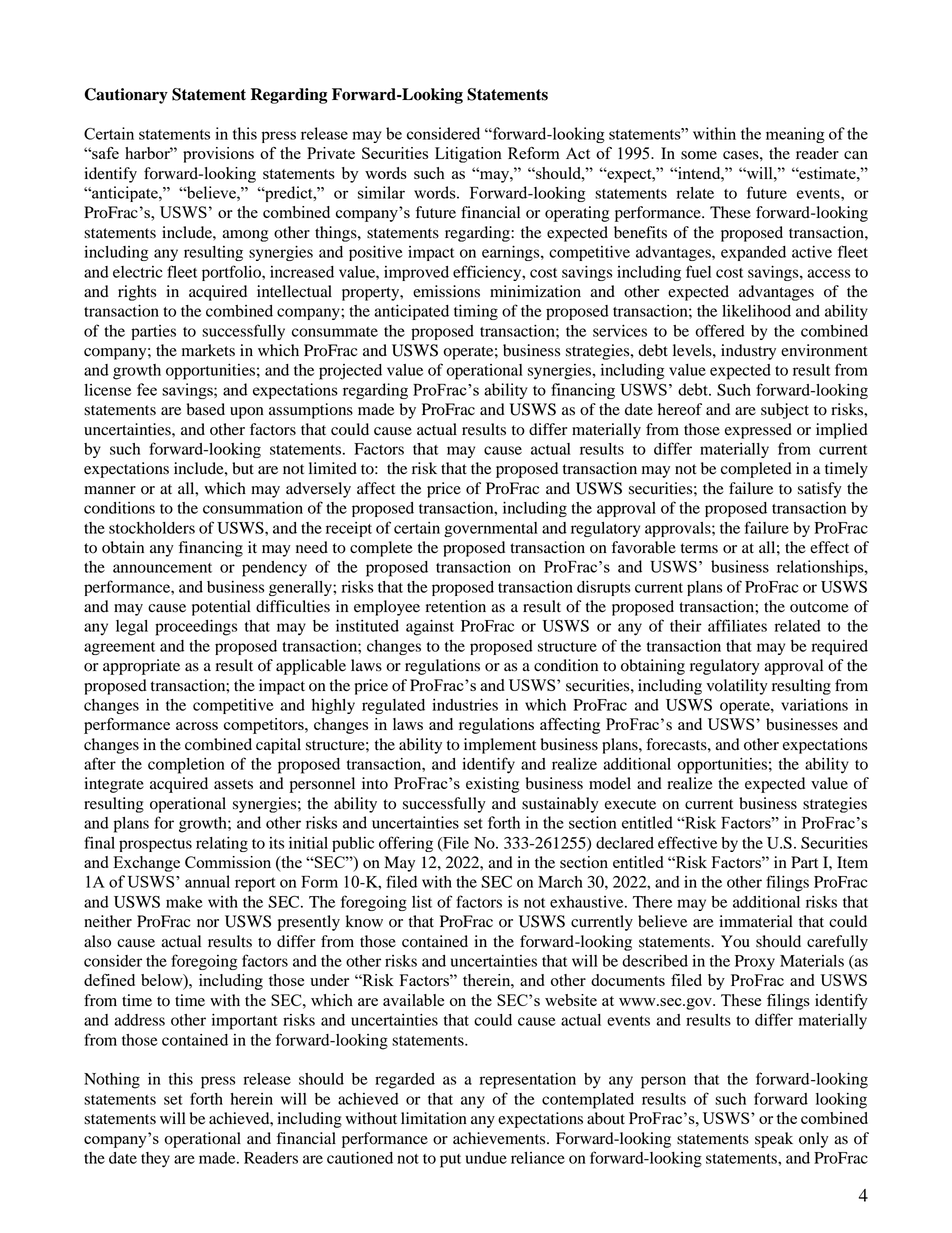 The image size is (952, 1233). What do you see at coordinates (155, 1160) in the screenshot?
I see `they` at bounding box center [155, 1160].
